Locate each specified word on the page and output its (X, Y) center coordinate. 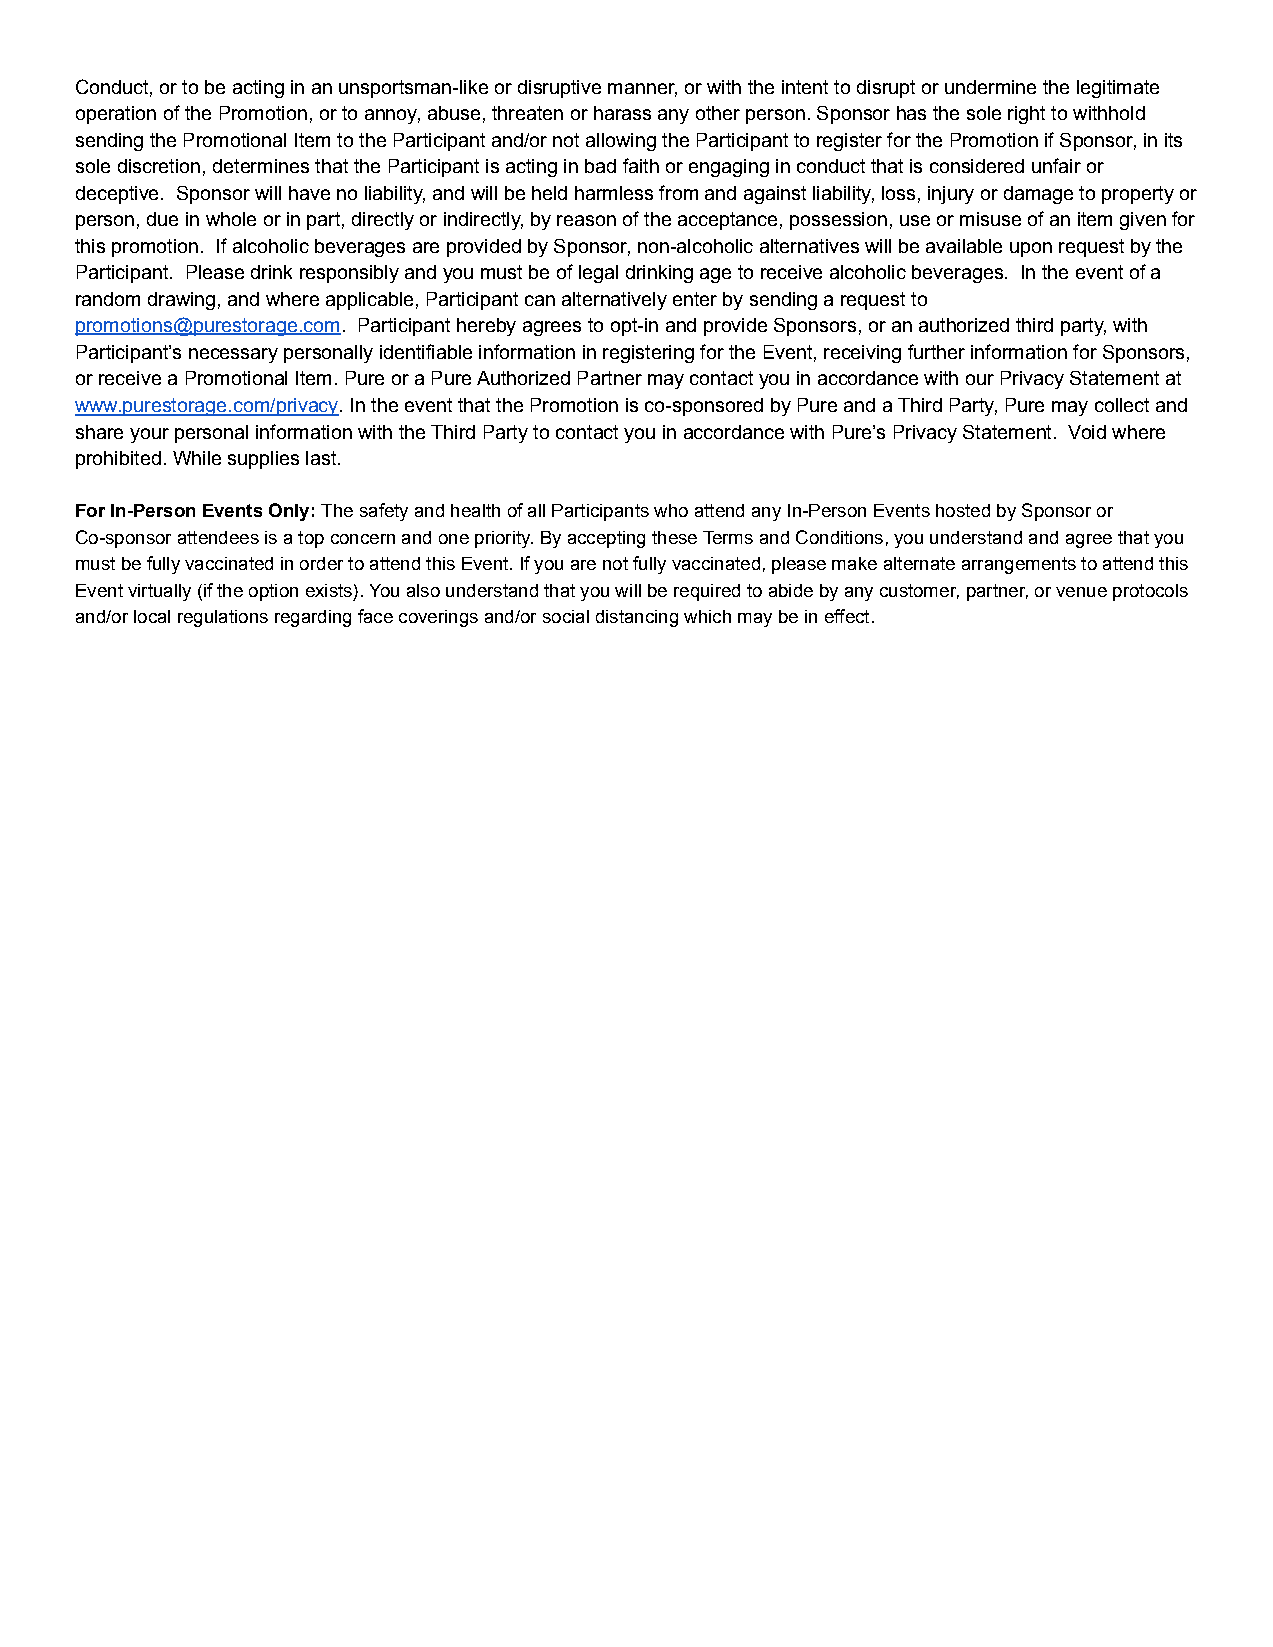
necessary (233, 355)
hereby (486, 327)
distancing (637, 618)
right (1026, 115)
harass (622, 113)
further (936, 351)
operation (116, 115)
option (273, 592)
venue (1081, 592)
